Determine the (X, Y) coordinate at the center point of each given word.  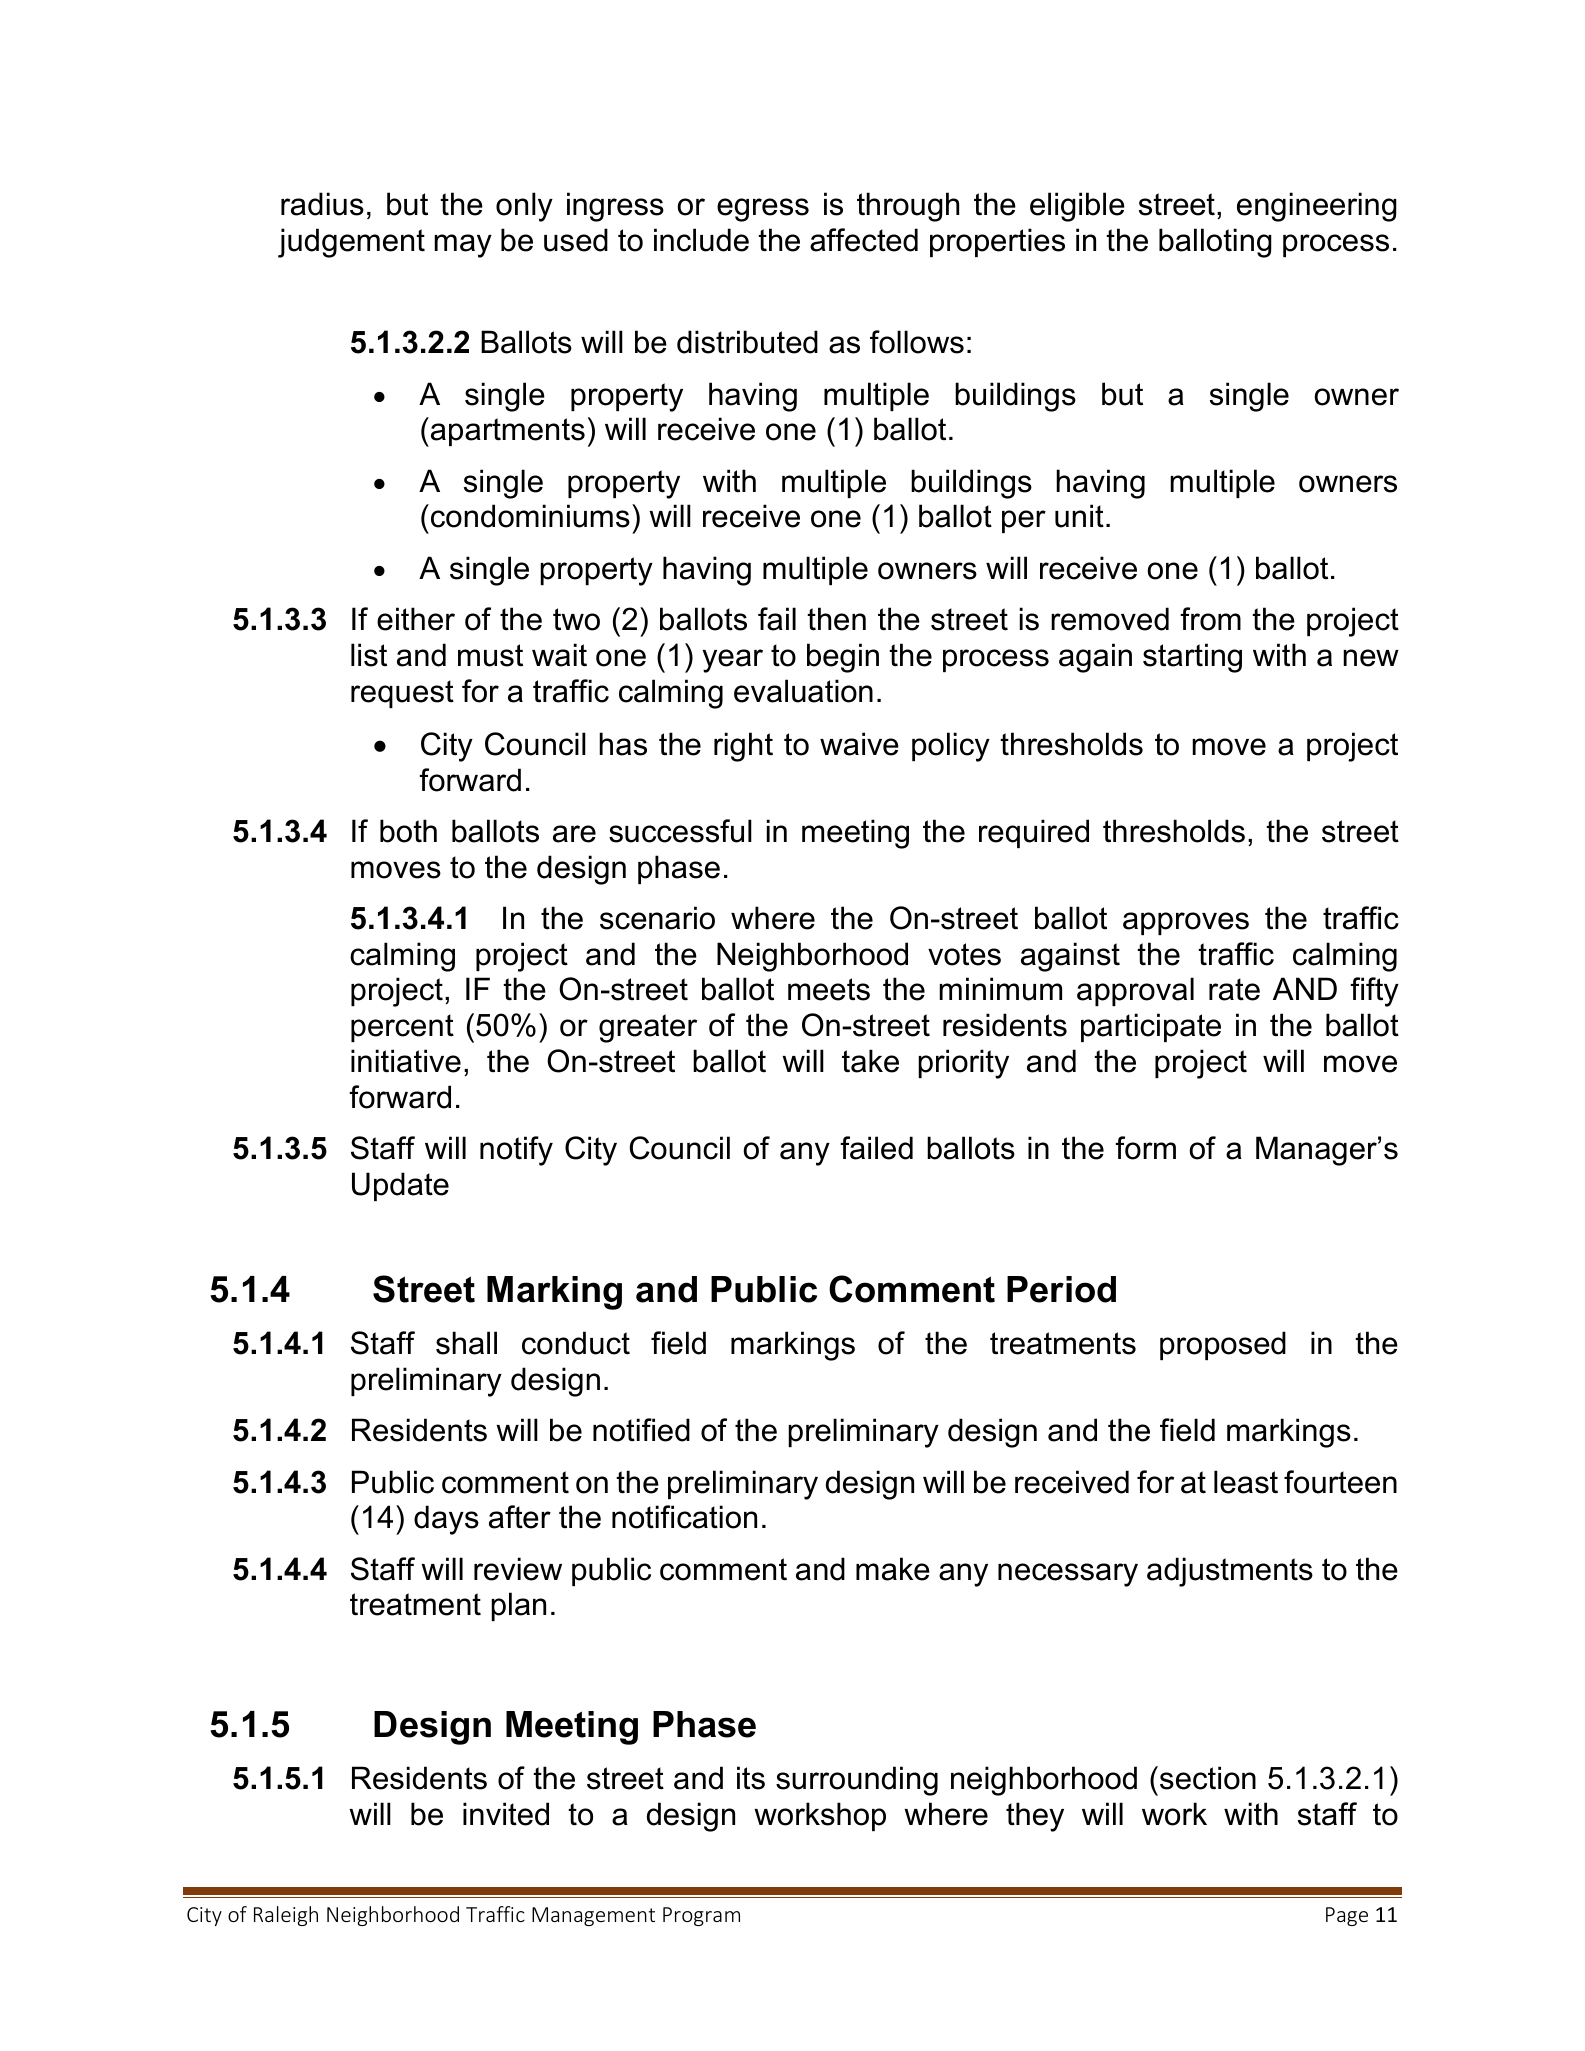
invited (506, 1814)
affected (864, 240)
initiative (406, 1061)
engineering (1317, 207)
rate (1234, 989)
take (870, 1061)
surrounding (857, 1781)
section (1208, 1778)
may (463, 246)
